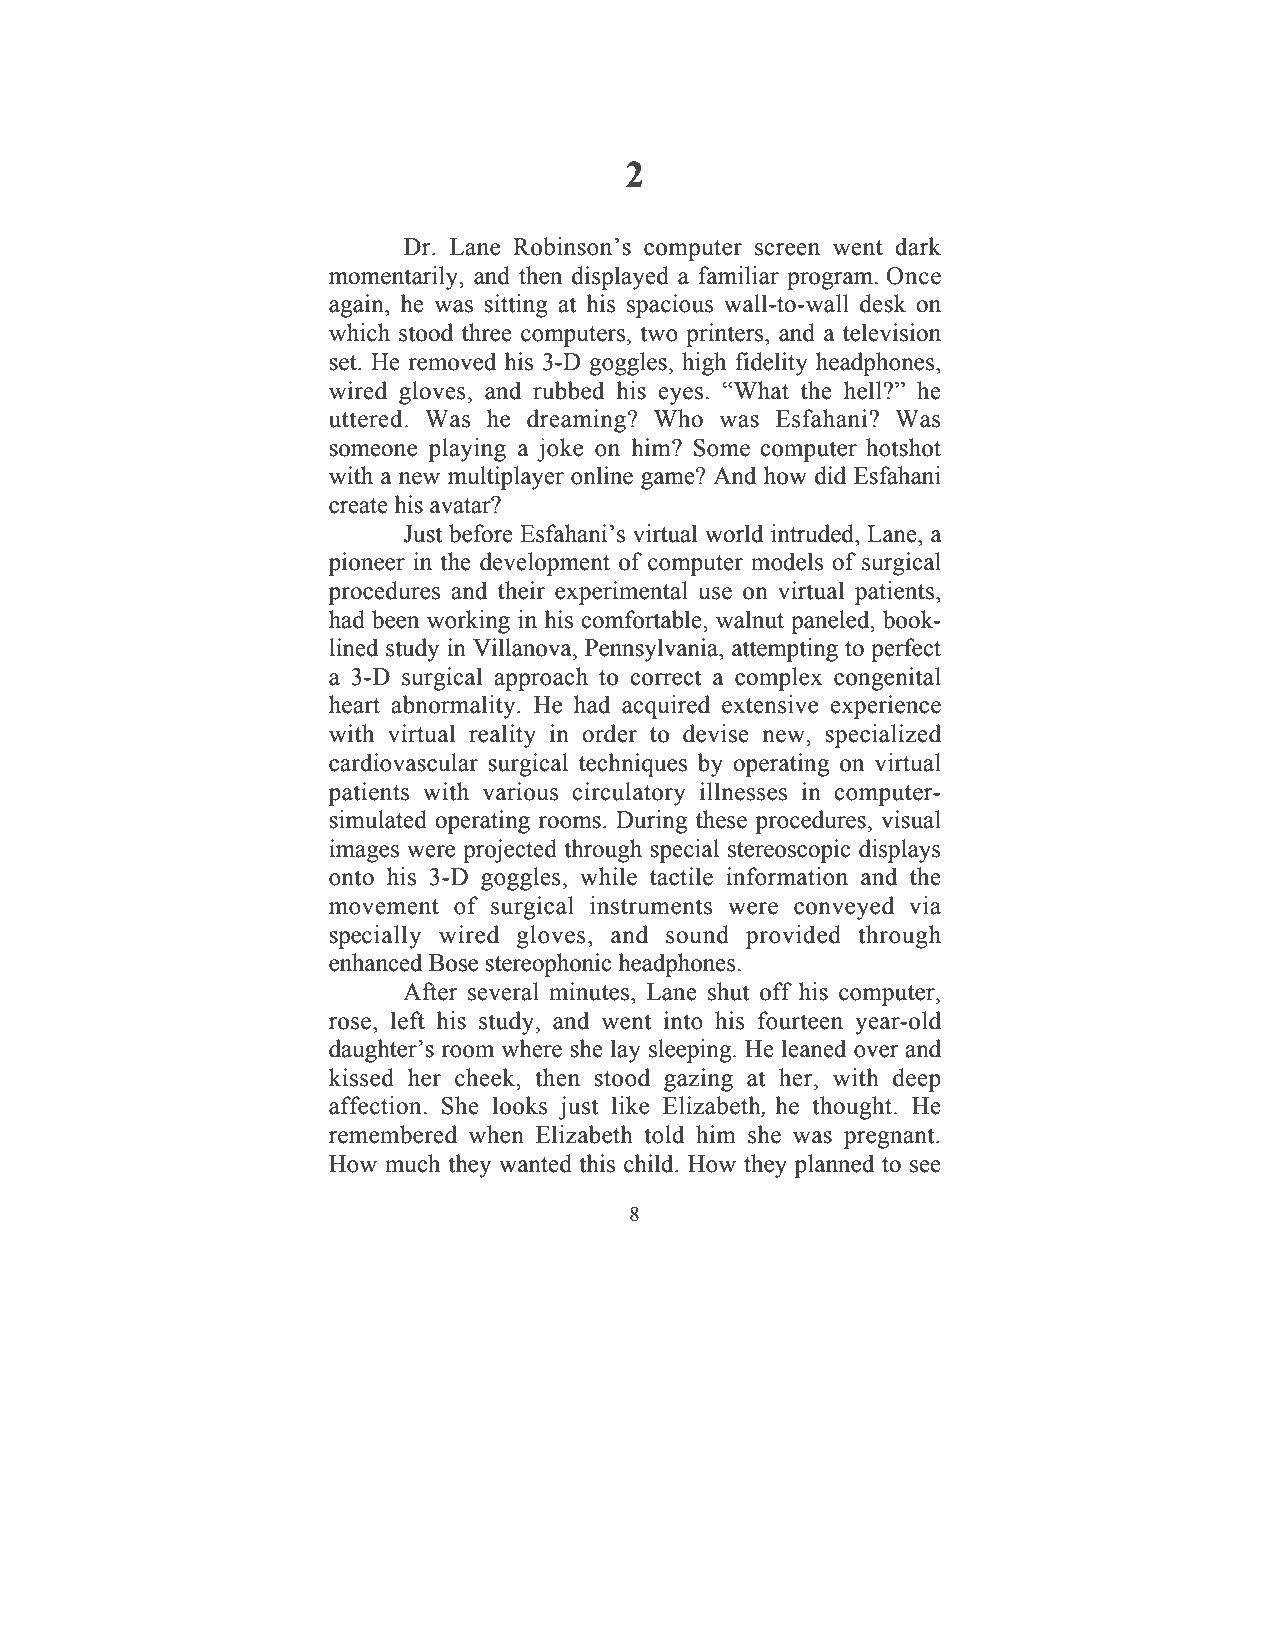 Image resolution: width=1270 pixels, height=1644 pixels. Describe the element at coordinates (454, 707) in the screenshot. I see `abnormality` at that location.
